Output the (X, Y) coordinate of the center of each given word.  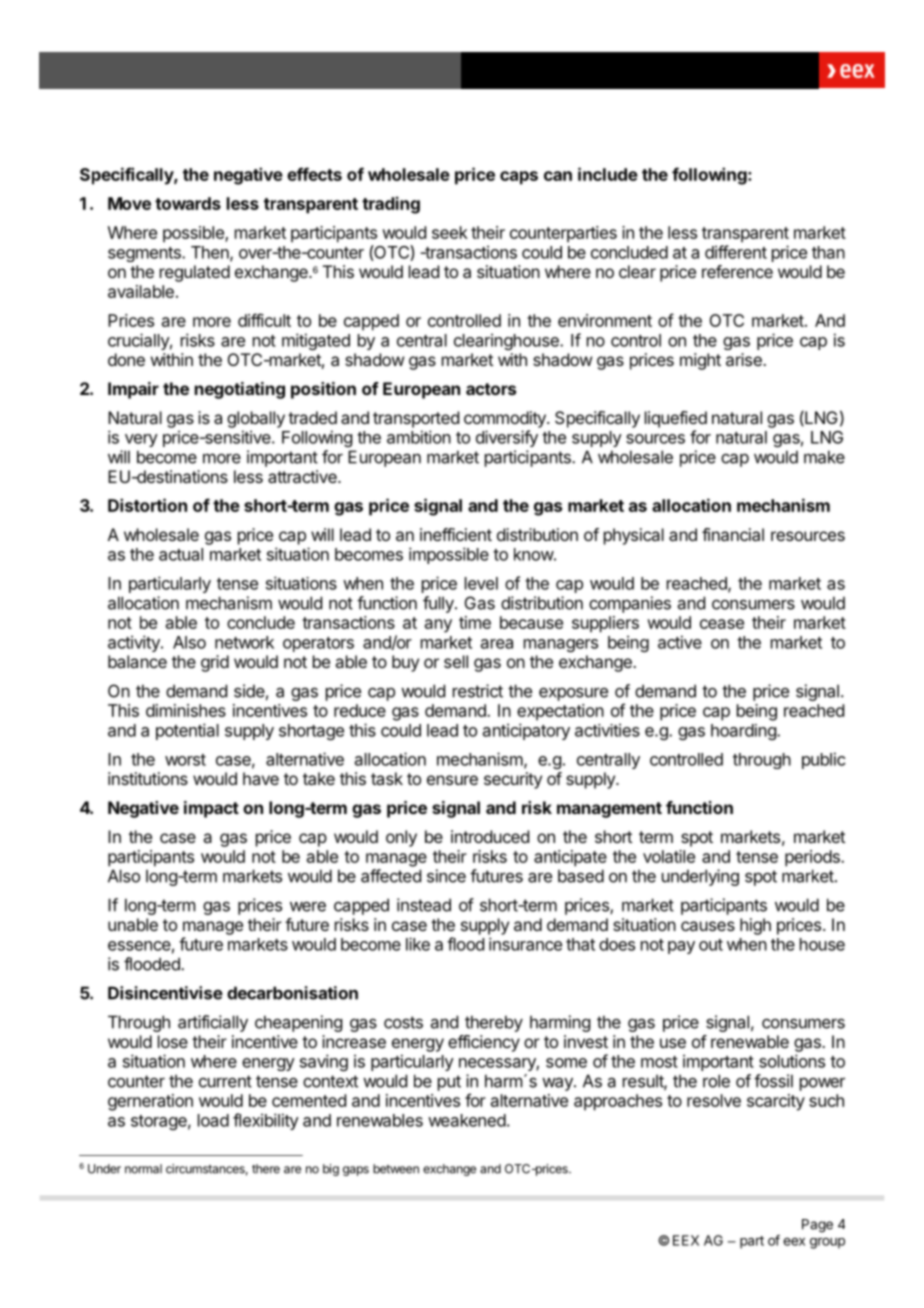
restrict (478, 691)
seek (450, 232)
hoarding (744, 732)
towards (188, 203)
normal (143, 1169)
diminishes (186, 710)
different (736, 252)
